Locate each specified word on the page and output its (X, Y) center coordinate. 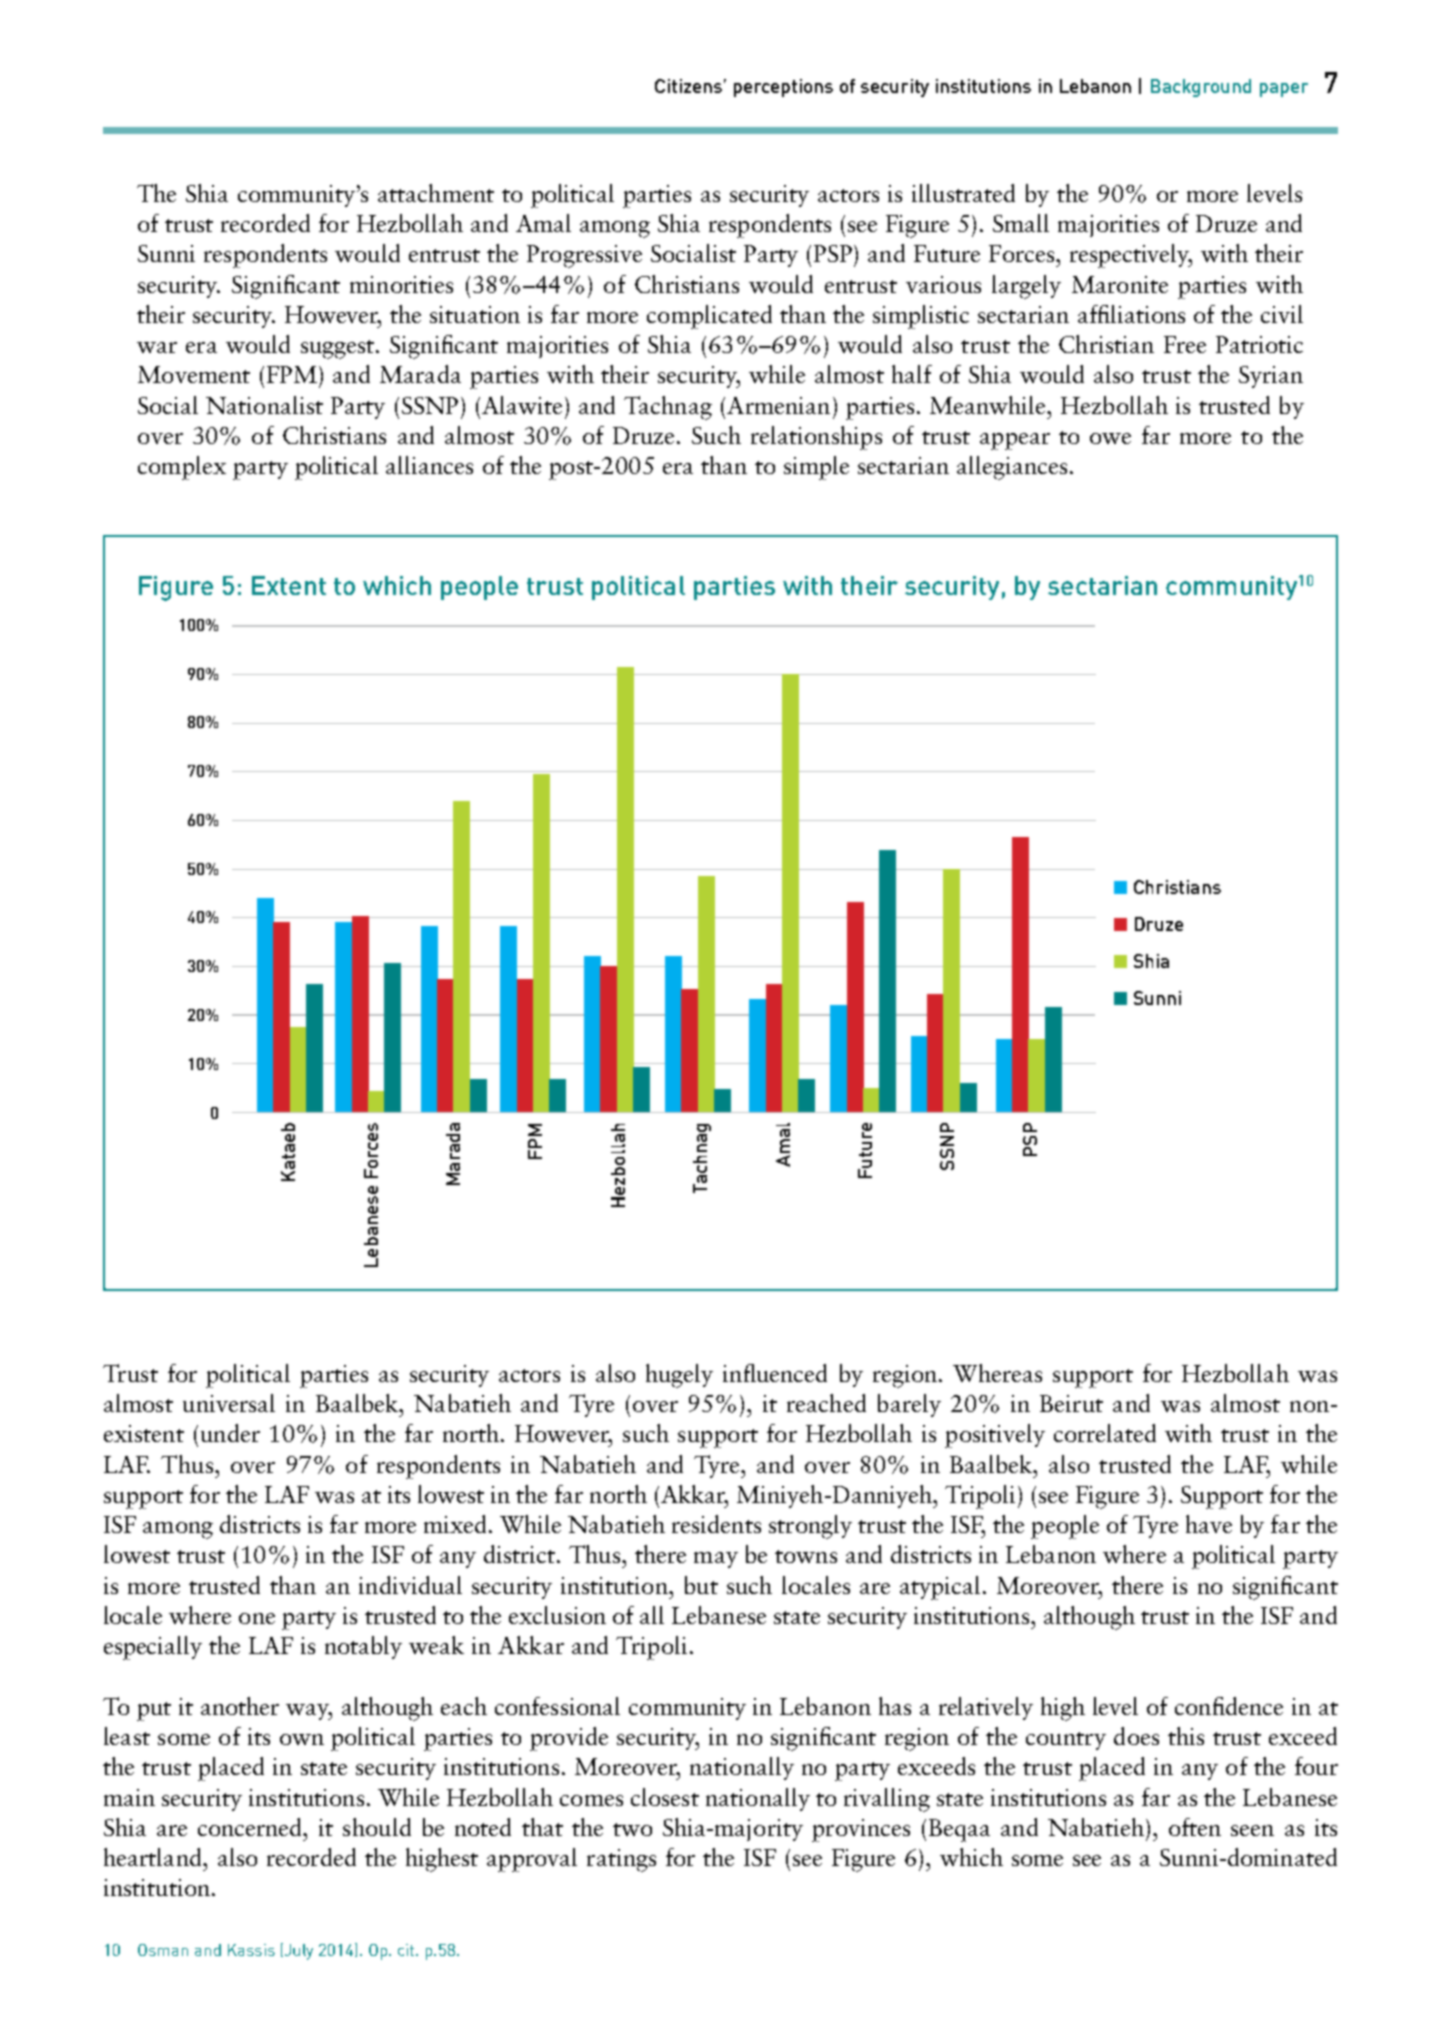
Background (1201, 88)
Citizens (688, 86)
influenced (775, 1373)
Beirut (1071, 1403)
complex (182, 468)
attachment (436, 193)
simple (816, 468)
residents (716, 1524)
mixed (457, 1524)
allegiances (1012, 468)
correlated (1105, 1433)
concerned (251, 1827)
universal (229, 1403)
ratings (621, 1860)
